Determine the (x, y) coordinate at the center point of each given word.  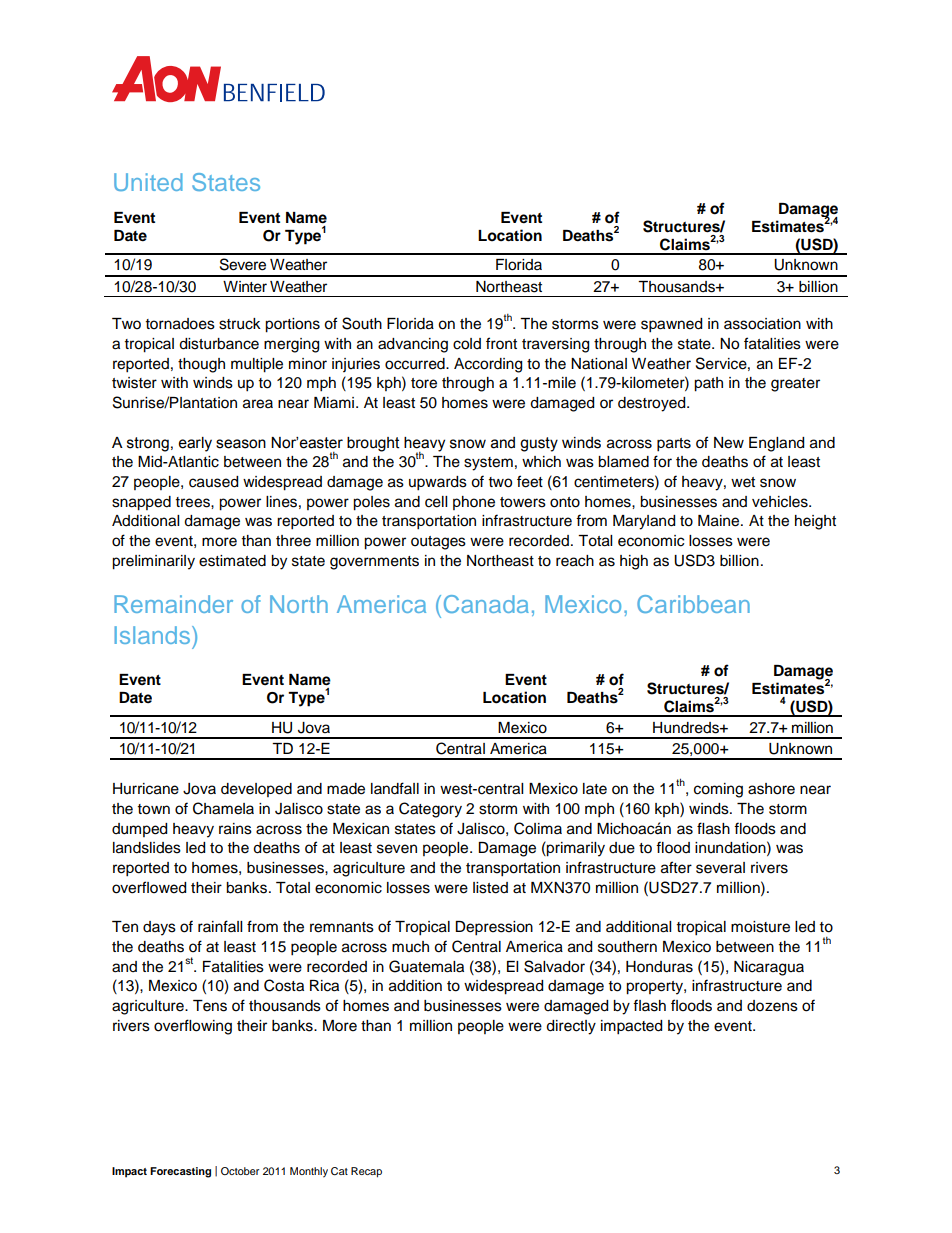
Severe (243, 264)
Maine (720, 521)
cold (467, 344)
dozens (772, 1006)
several (720, 868)
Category (430, 810)
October (240, 1171)
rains (235, 829)
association (762, 324)
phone (474, 503)
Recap (366, 1172)
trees (194, 502)
